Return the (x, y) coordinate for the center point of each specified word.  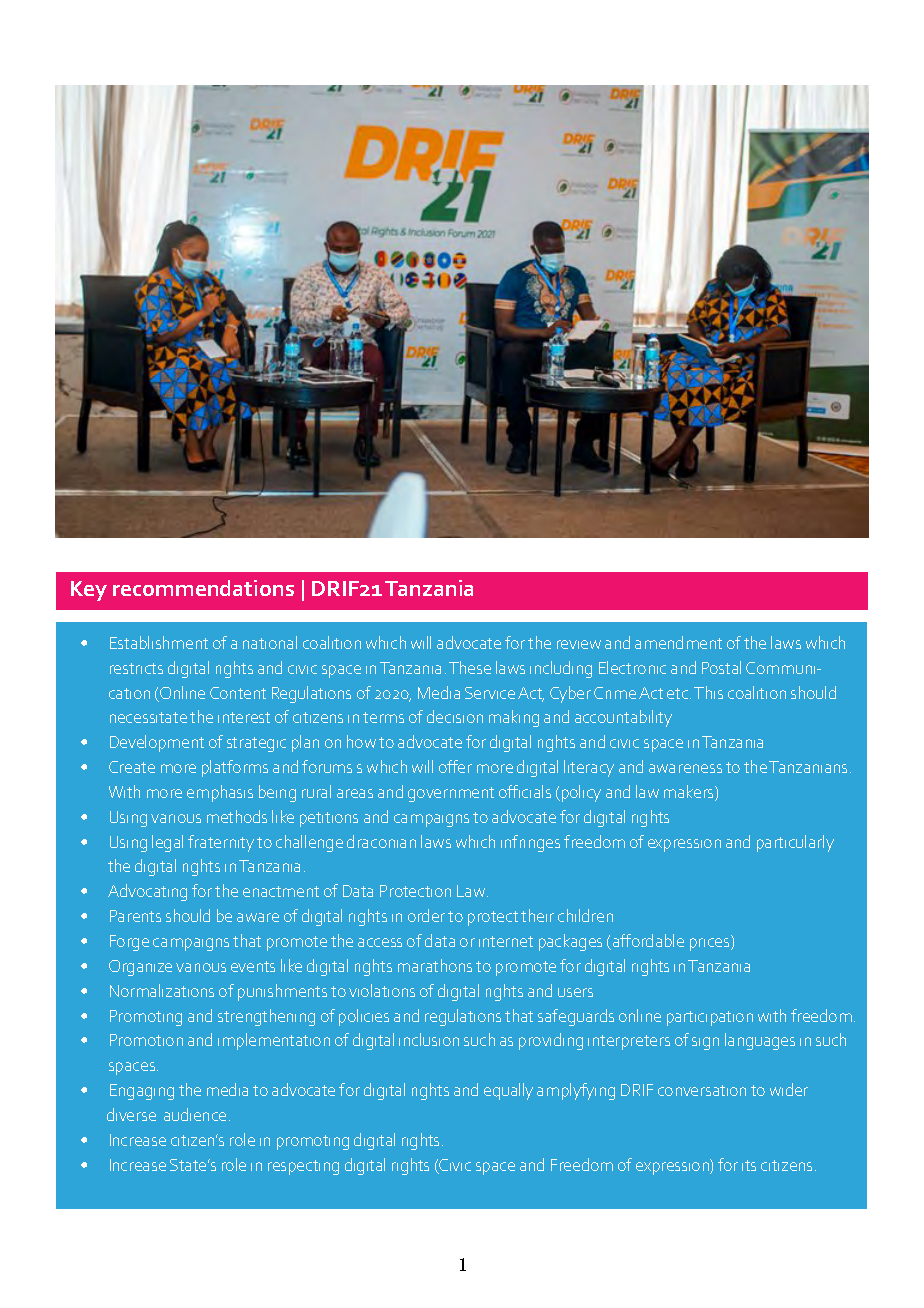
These (470, 667)
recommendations (203, 588)
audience (195, 1114)
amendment (678, 642)
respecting (303, 1167)
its (749, 1165)
